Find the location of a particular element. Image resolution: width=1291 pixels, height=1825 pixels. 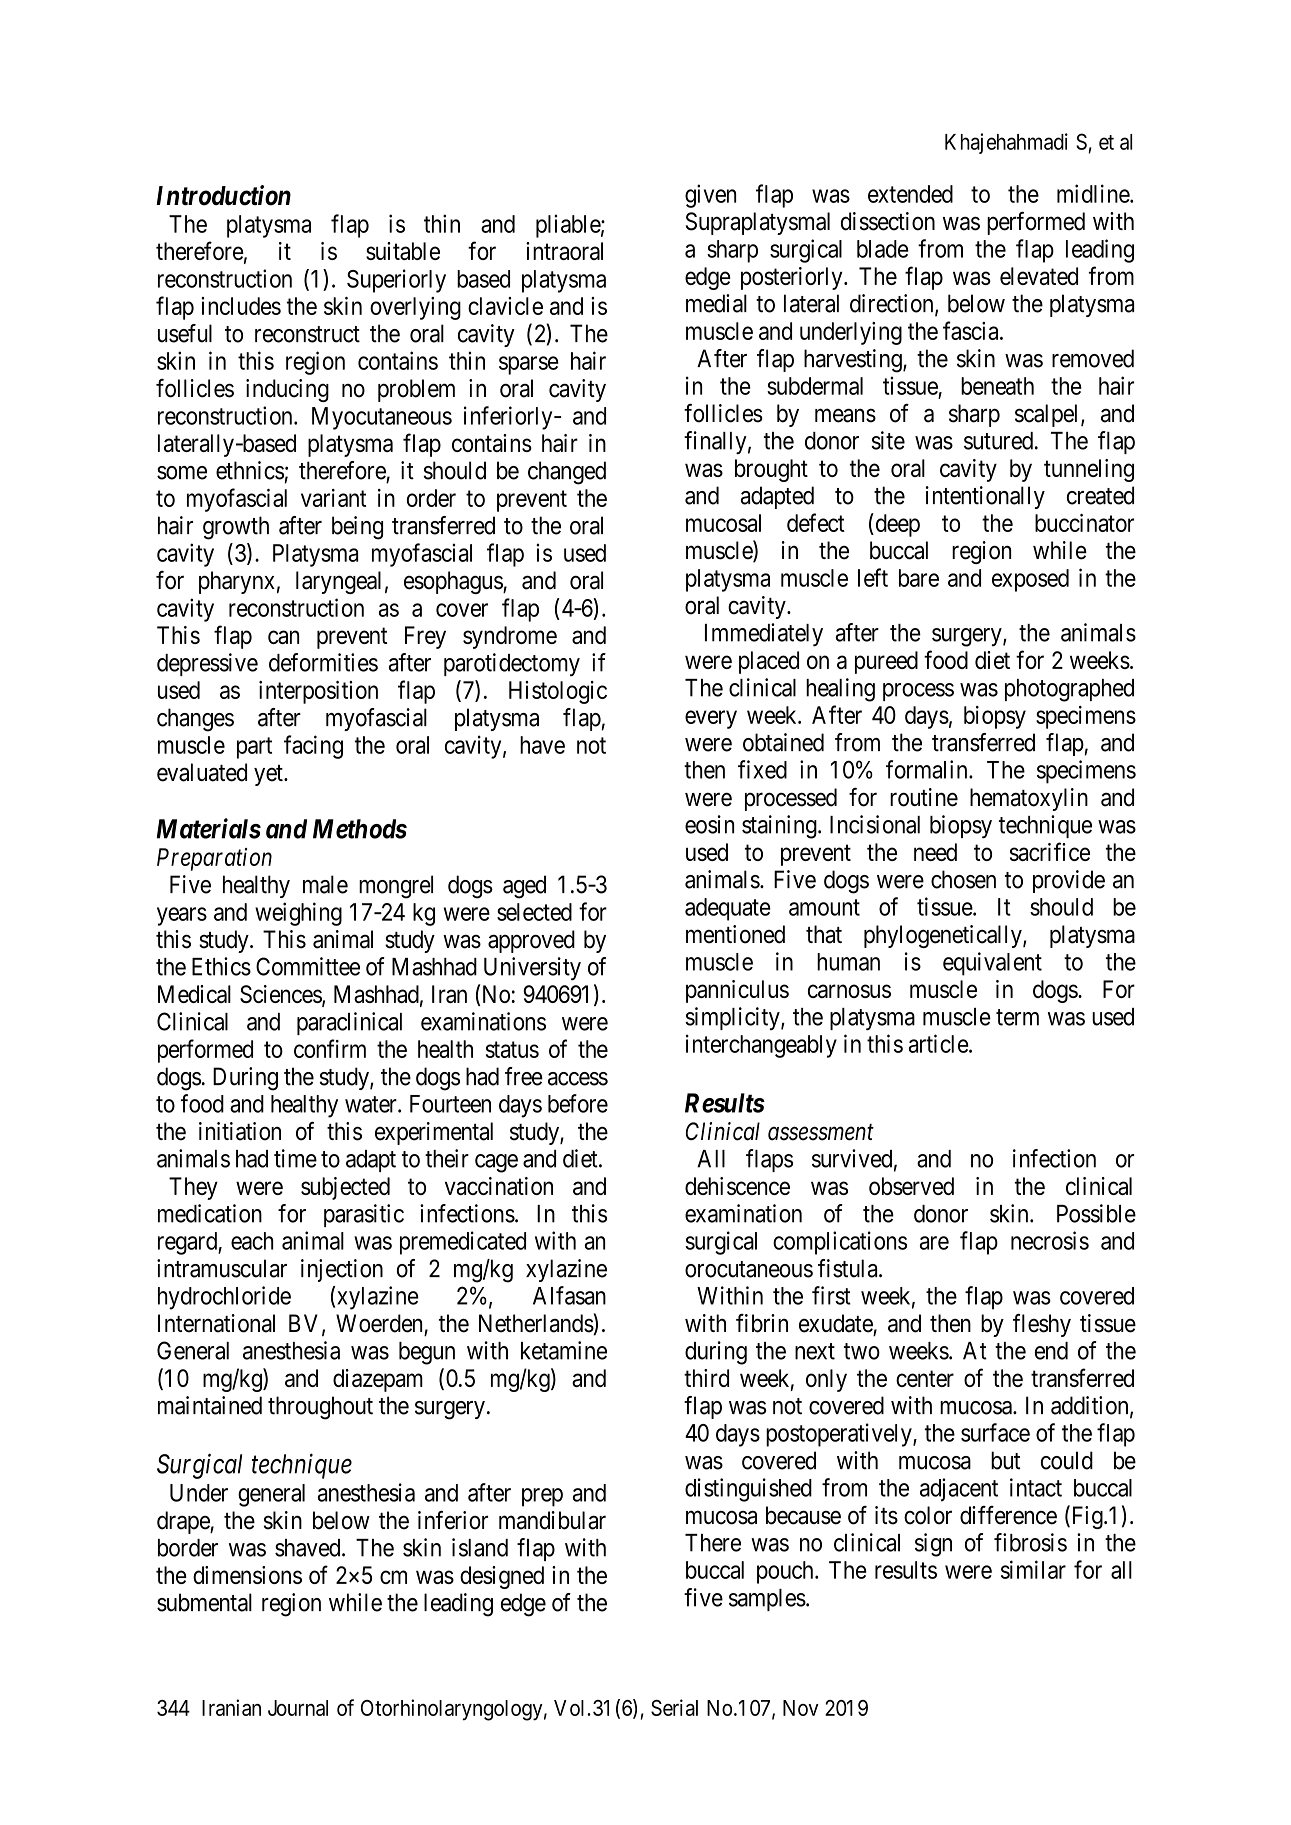

fleshy is located at coordinates (1042, 1325).
